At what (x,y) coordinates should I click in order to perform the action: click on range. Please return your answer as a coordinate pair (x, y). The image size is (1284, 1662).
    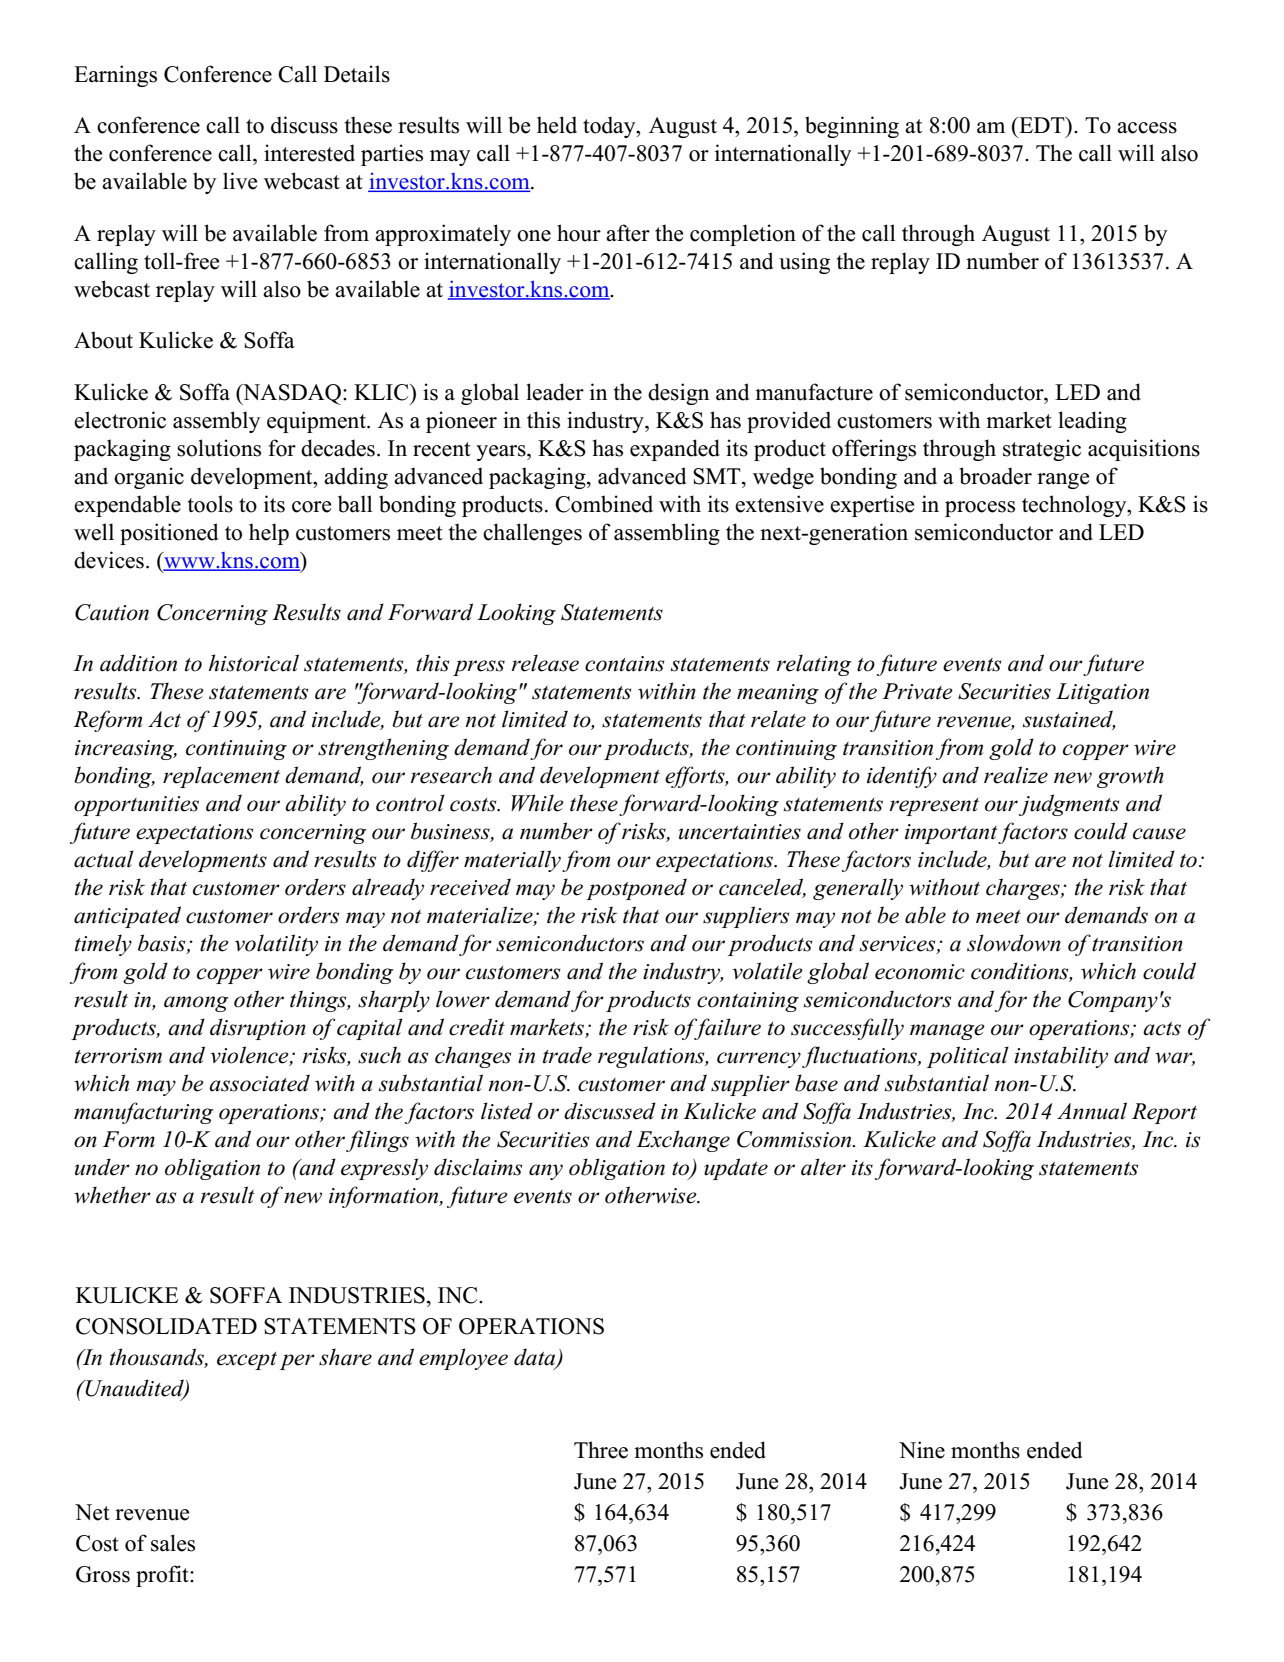
    Looking at the image, I should click on (1063, 481).
